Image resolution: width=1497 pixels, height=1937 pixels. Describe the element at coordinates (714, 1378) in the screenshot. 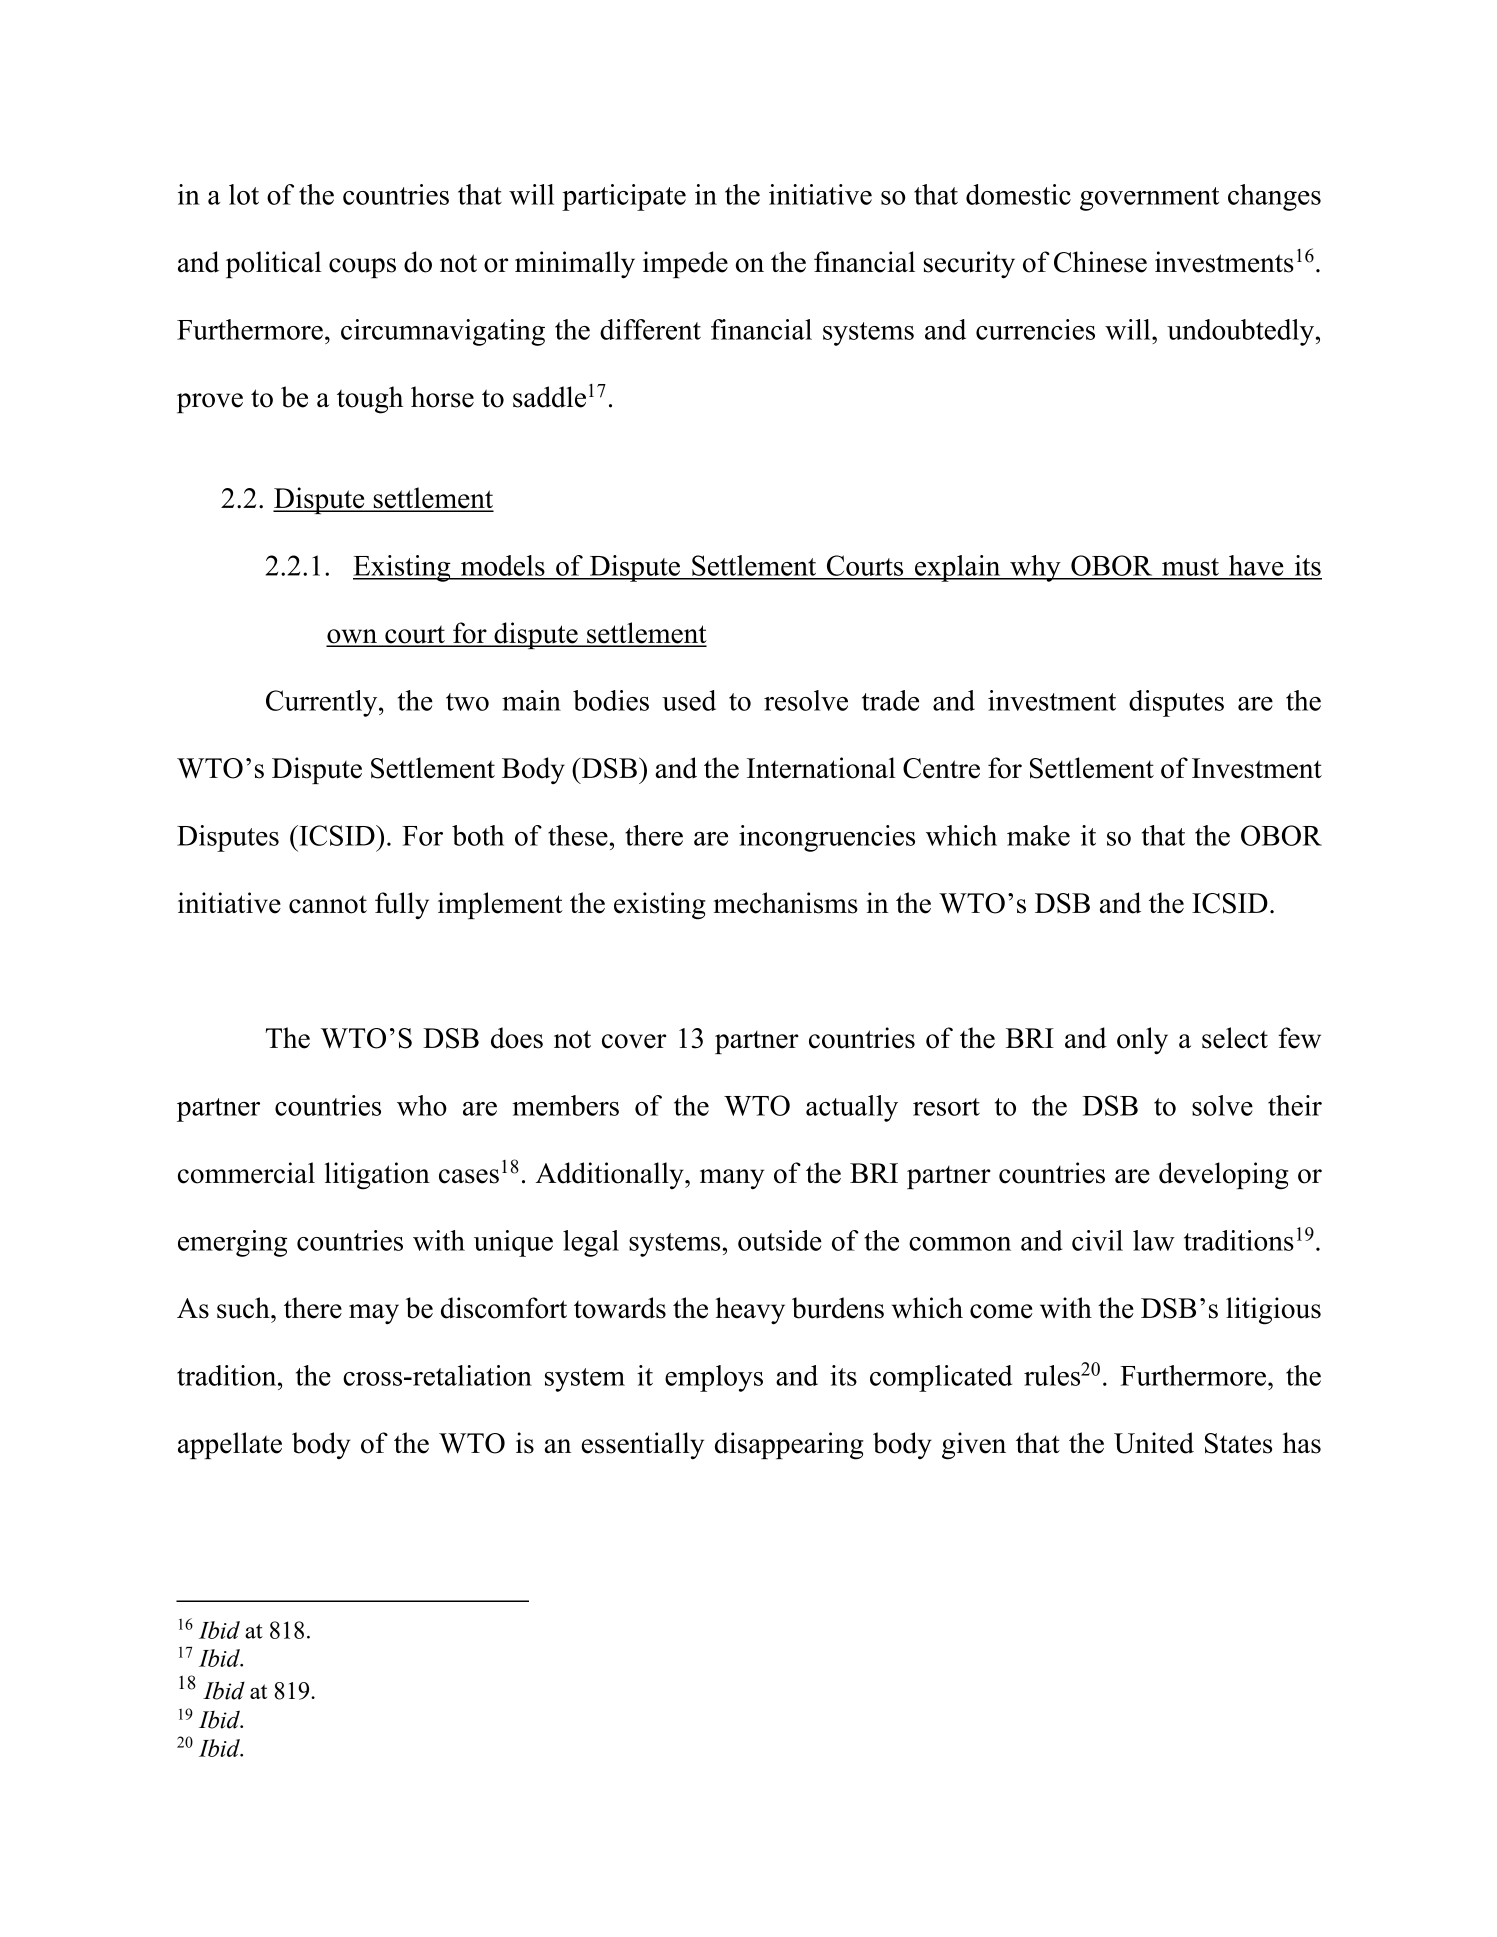

I see `employs` at that location.
